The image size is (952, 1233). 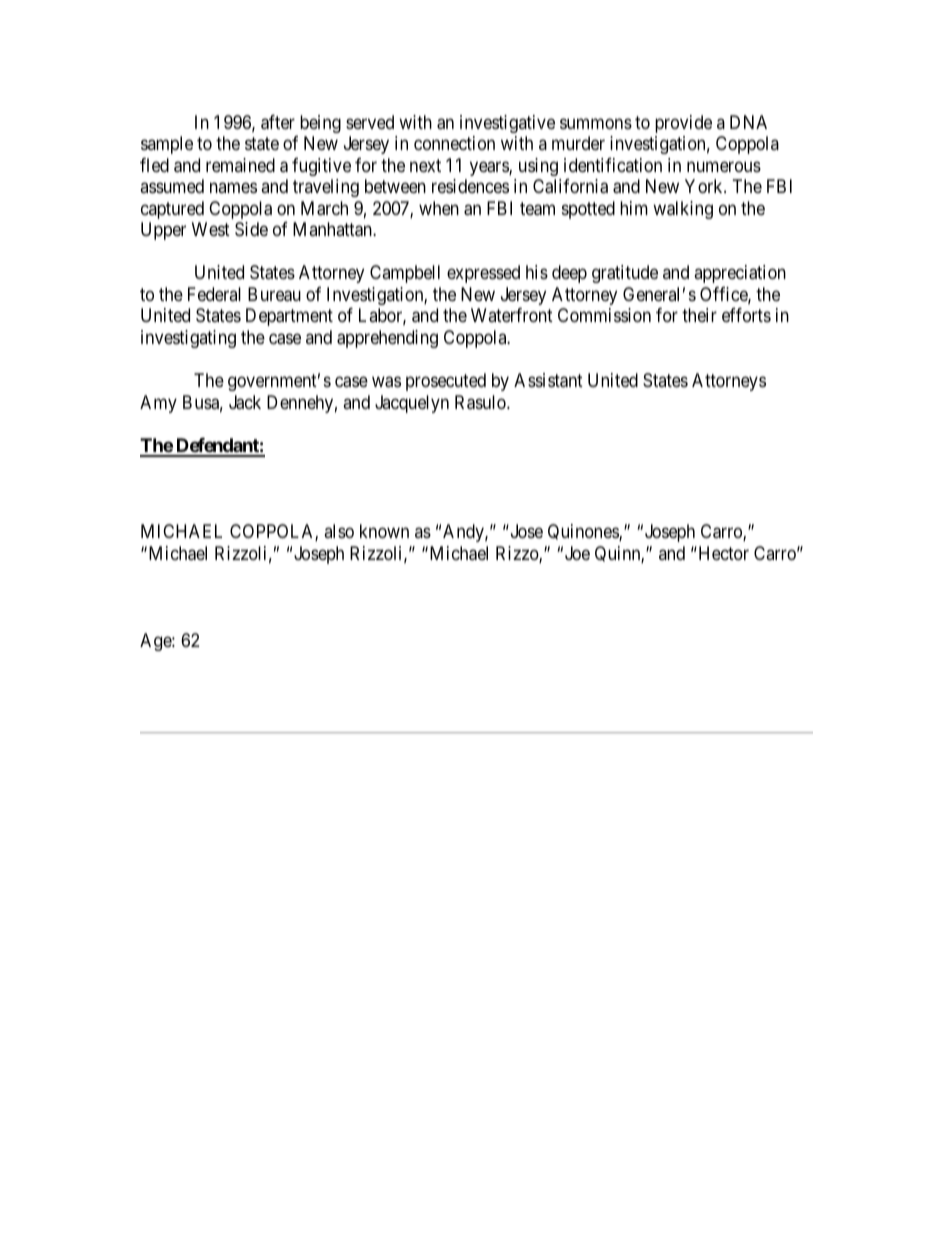 I want to click on Assistant, so click(x=548, y=380).
